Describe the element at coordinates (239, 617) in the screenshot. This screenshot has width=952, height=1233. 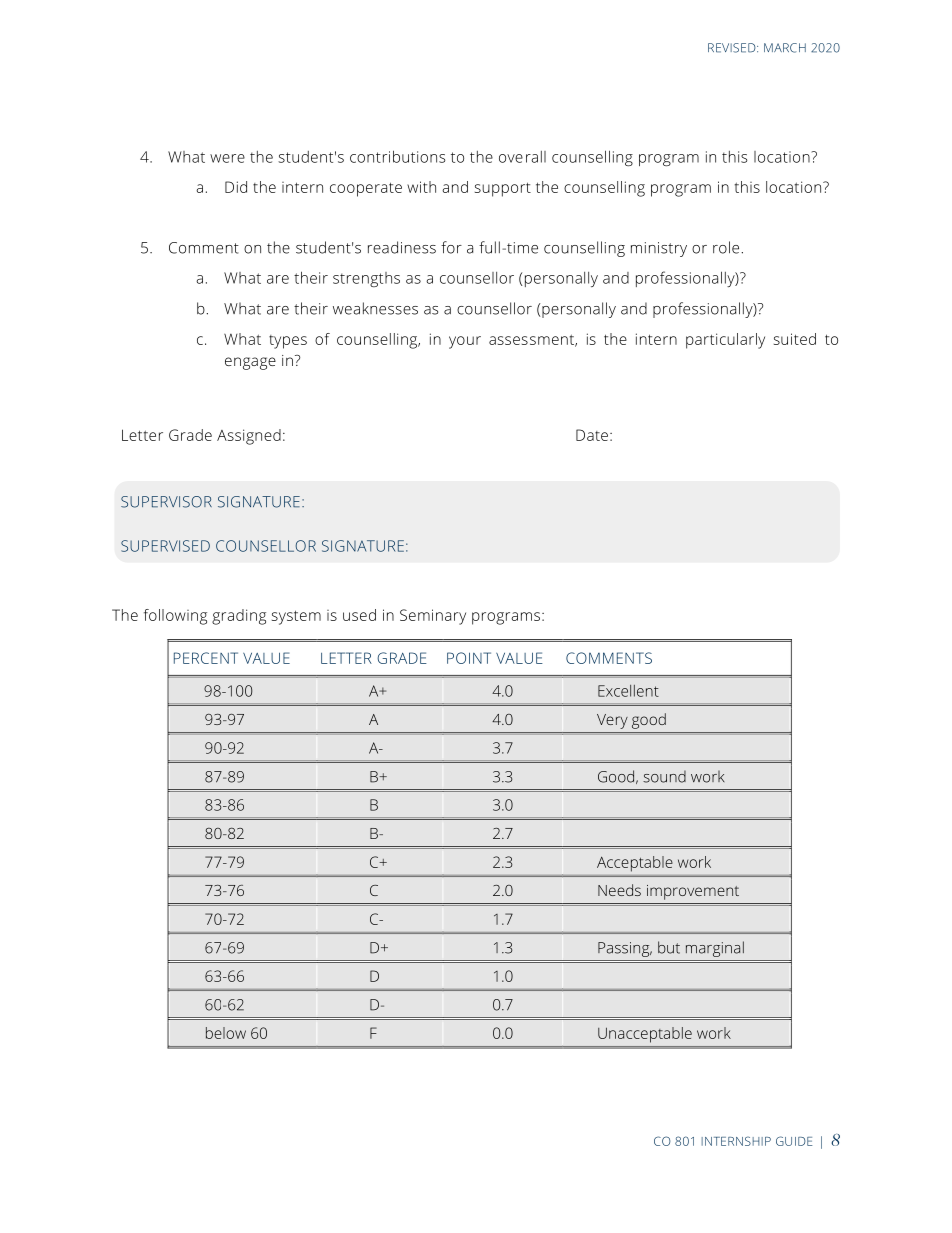
I see `grading` at that location.
